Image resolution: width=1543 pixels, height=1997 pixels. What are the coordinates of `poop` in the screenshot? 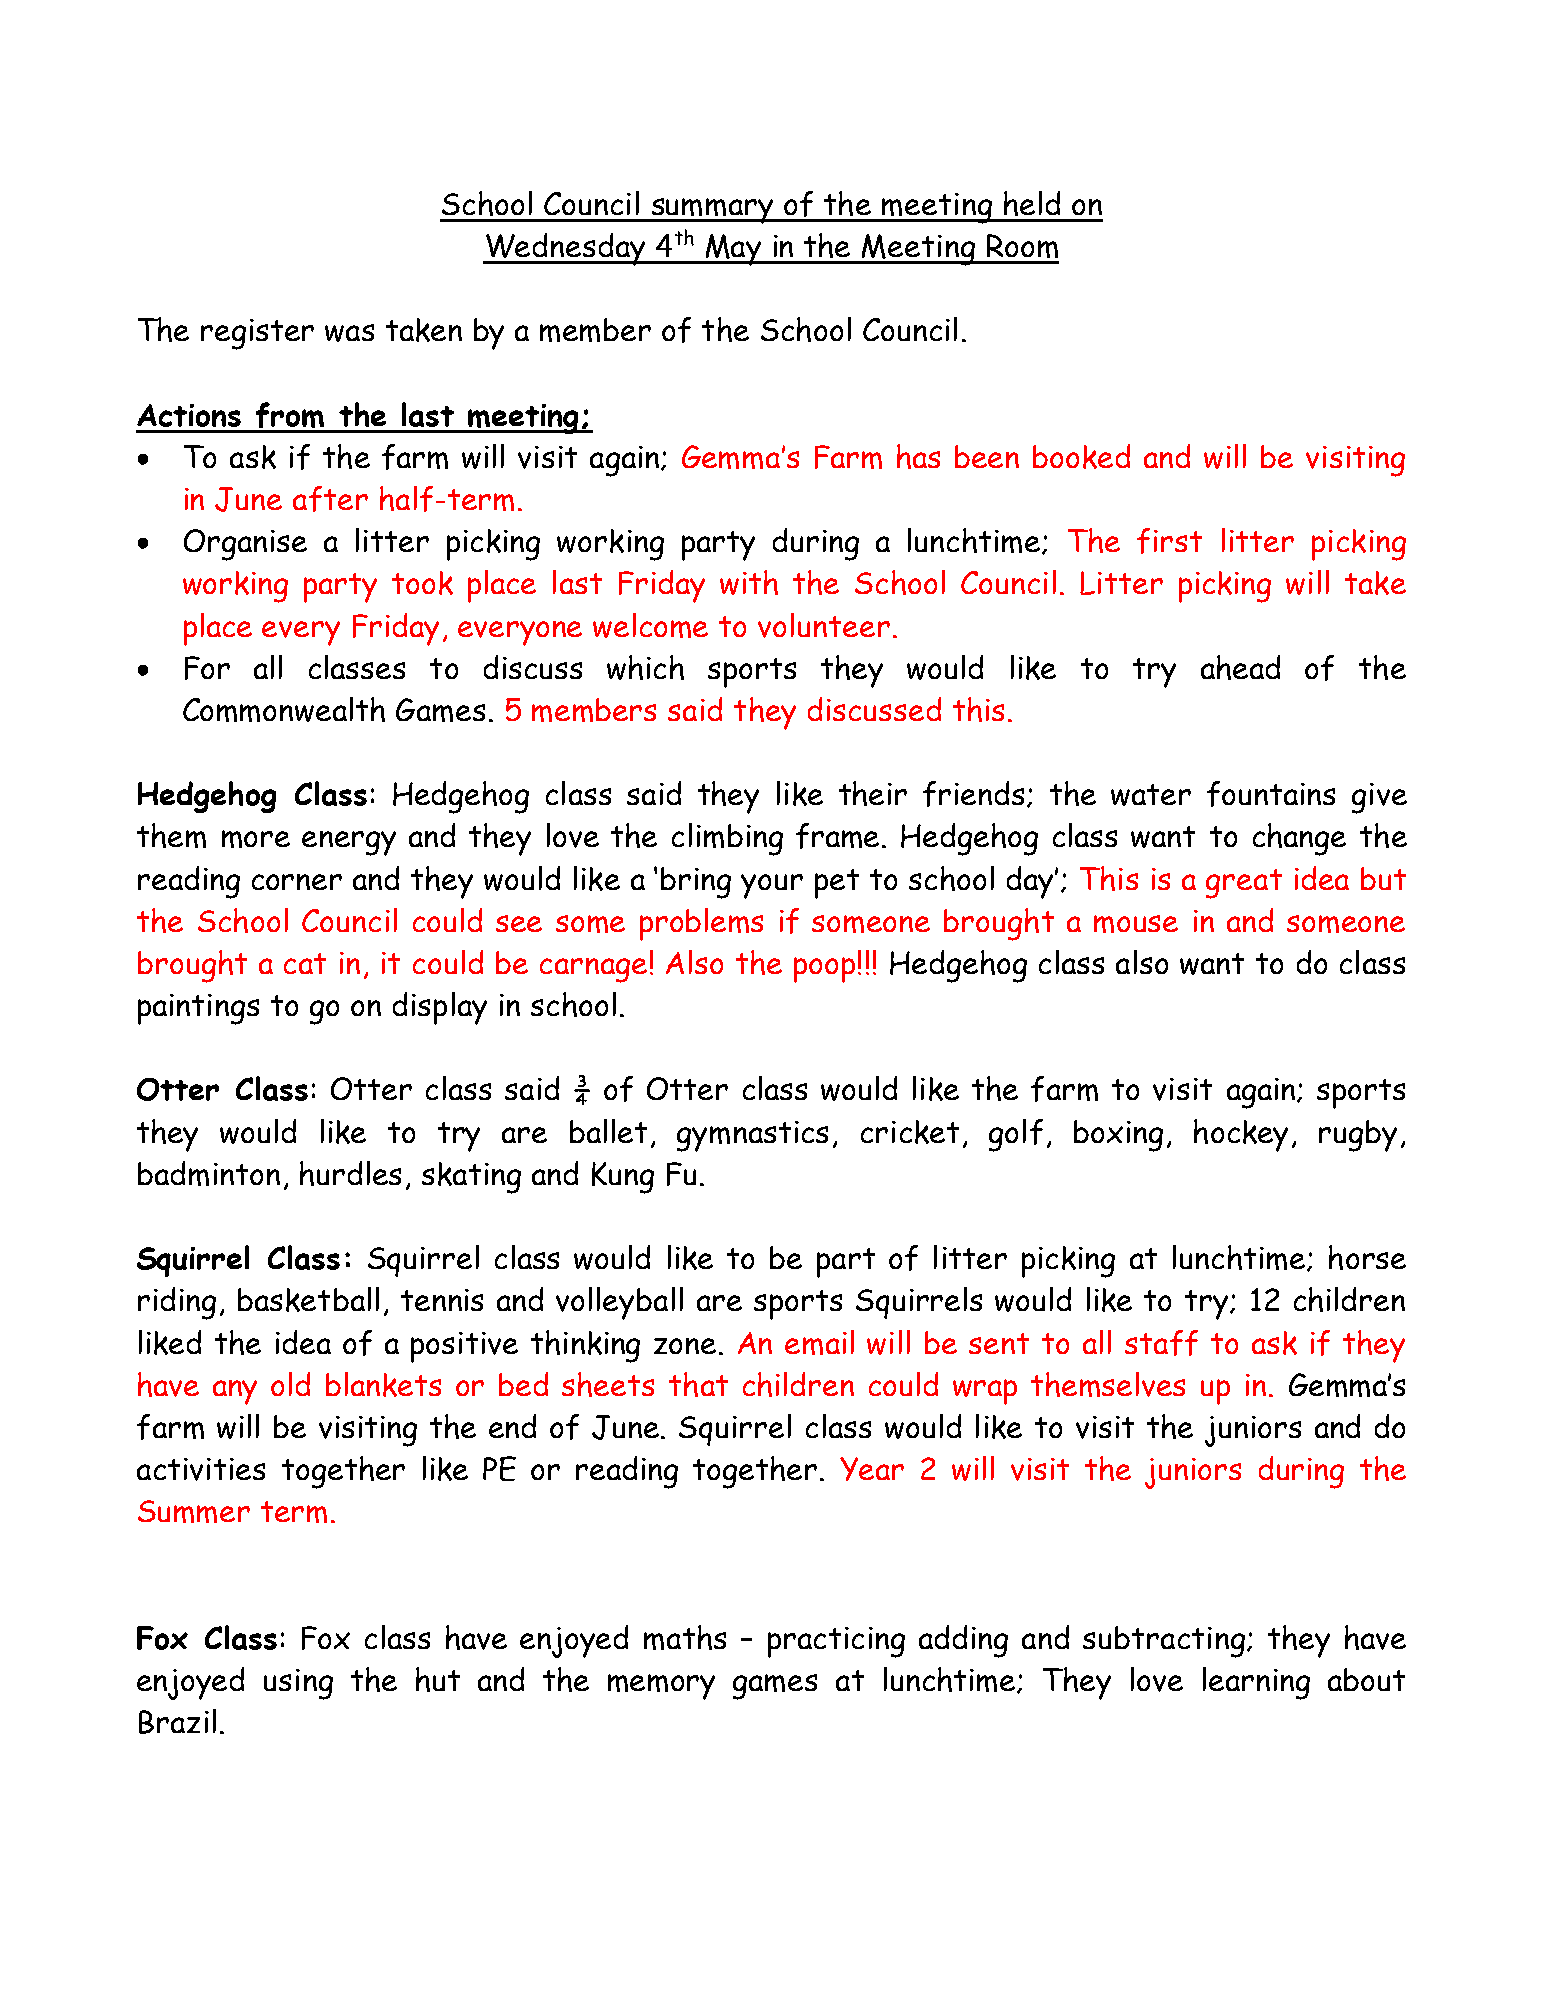 It's located at (824, 970).
